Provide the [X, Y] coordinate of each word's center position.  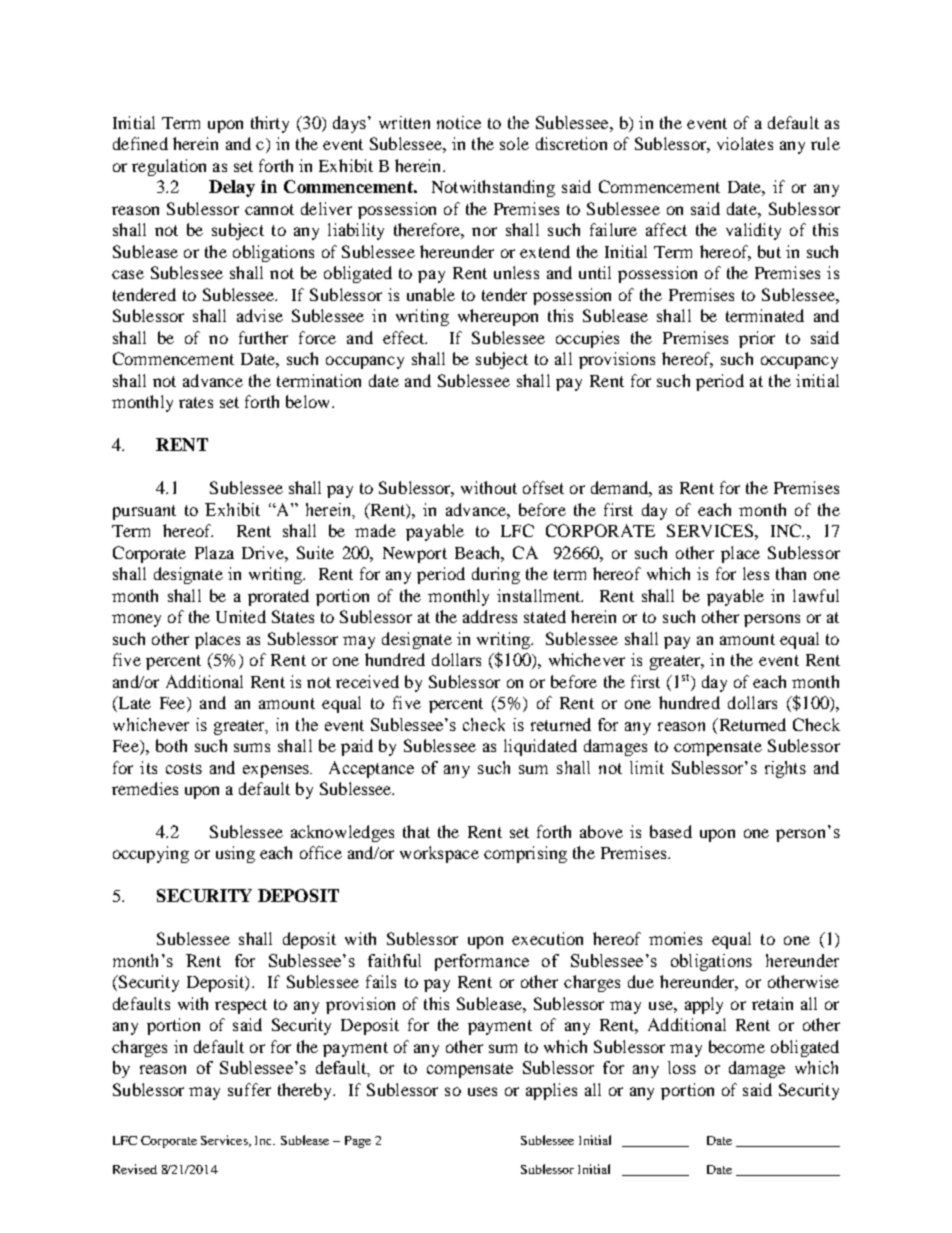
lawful [816, 595]
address [490, 616]
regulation [169, 167]
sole [514, 143]
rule [825, 143]
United [241, 616]
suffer [249, 1089]
